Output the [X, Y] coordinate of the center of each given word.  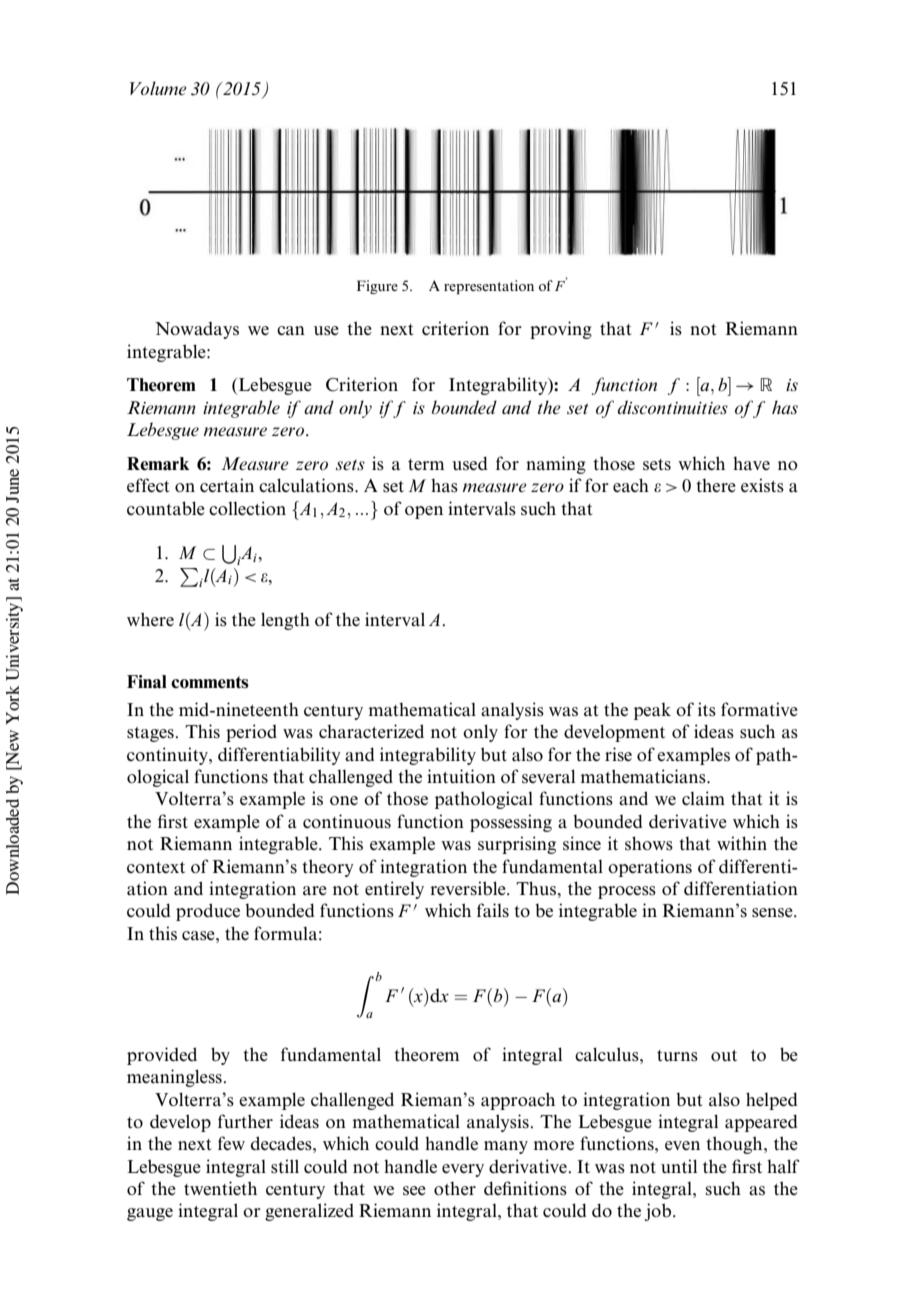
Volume [158, 88]
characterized [371, 731]
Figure [377, 287]
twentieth [220, 1188]
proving [561, 330]
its [707, 709]
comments [210, 682]
